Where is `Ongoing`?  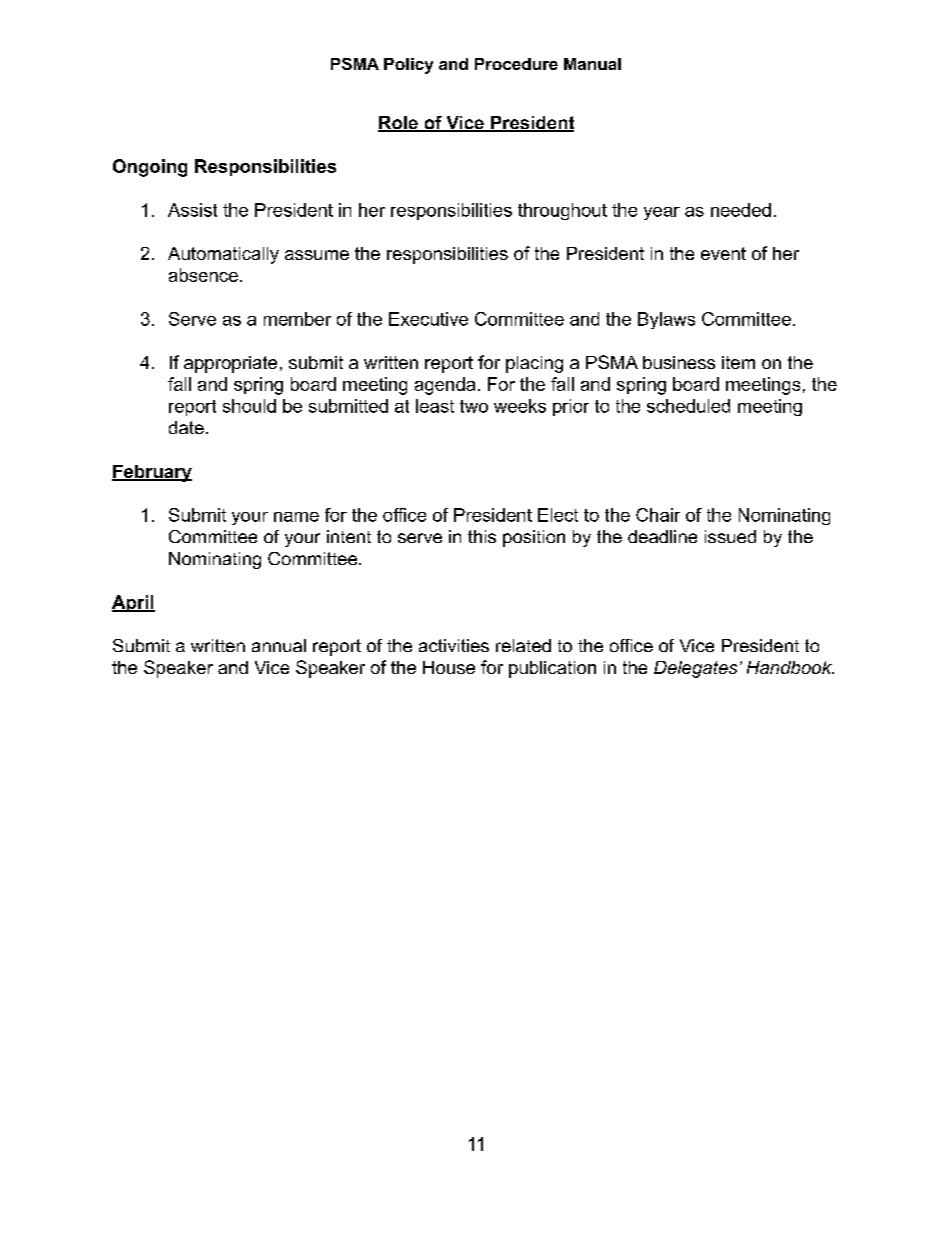 Ongoing is located at coordinates (150, 168).
